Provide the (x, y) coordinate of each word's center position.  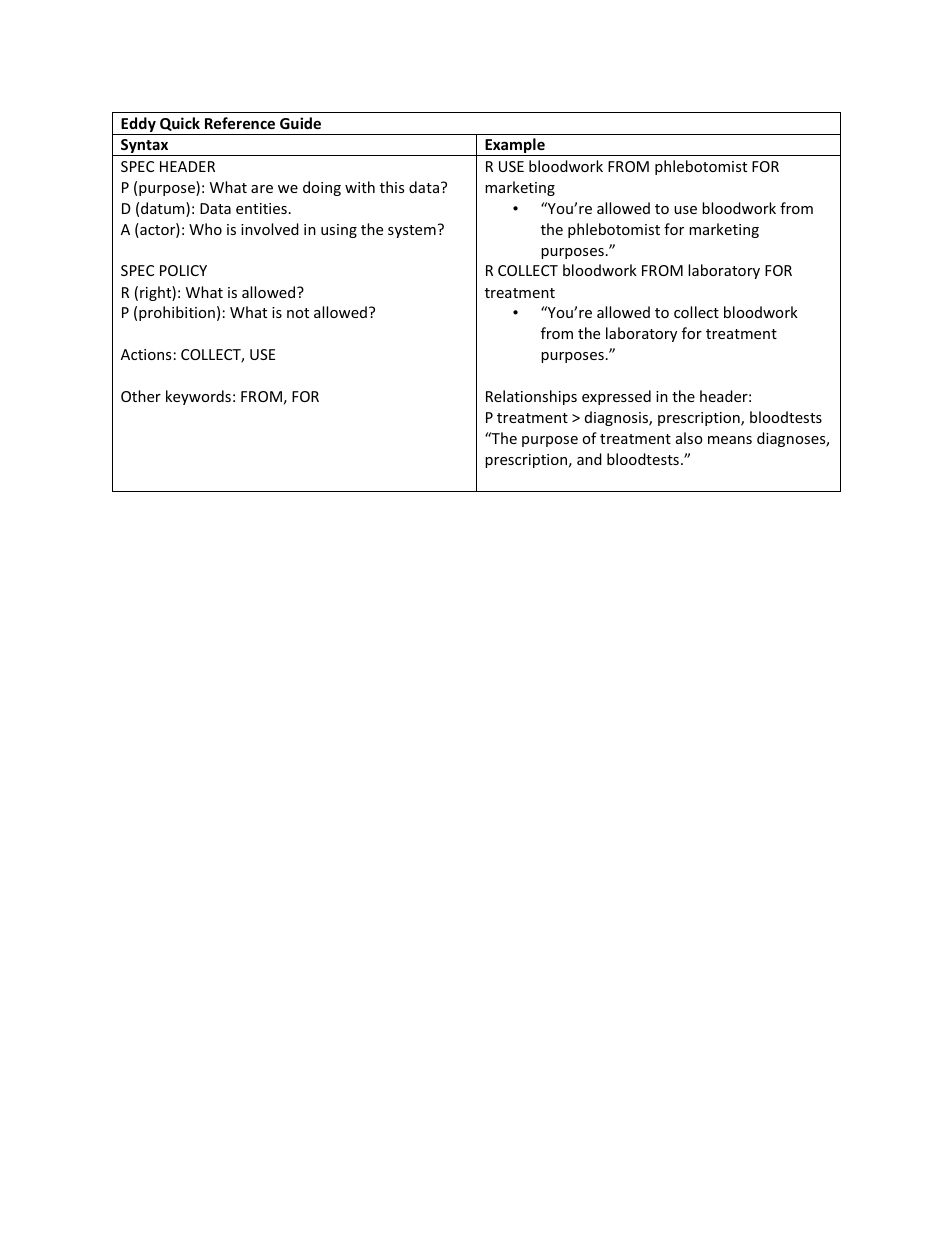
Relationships (531, 397)
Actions (146, 354)
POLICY (183, 270)
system (412, 231)
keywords (198, 397)
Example (515, 147)
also (689, 438)
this (392, 187)
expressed (616, 397)
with (360, 187)
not (298, 313)
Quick (180, 124)
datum (164, 209)
